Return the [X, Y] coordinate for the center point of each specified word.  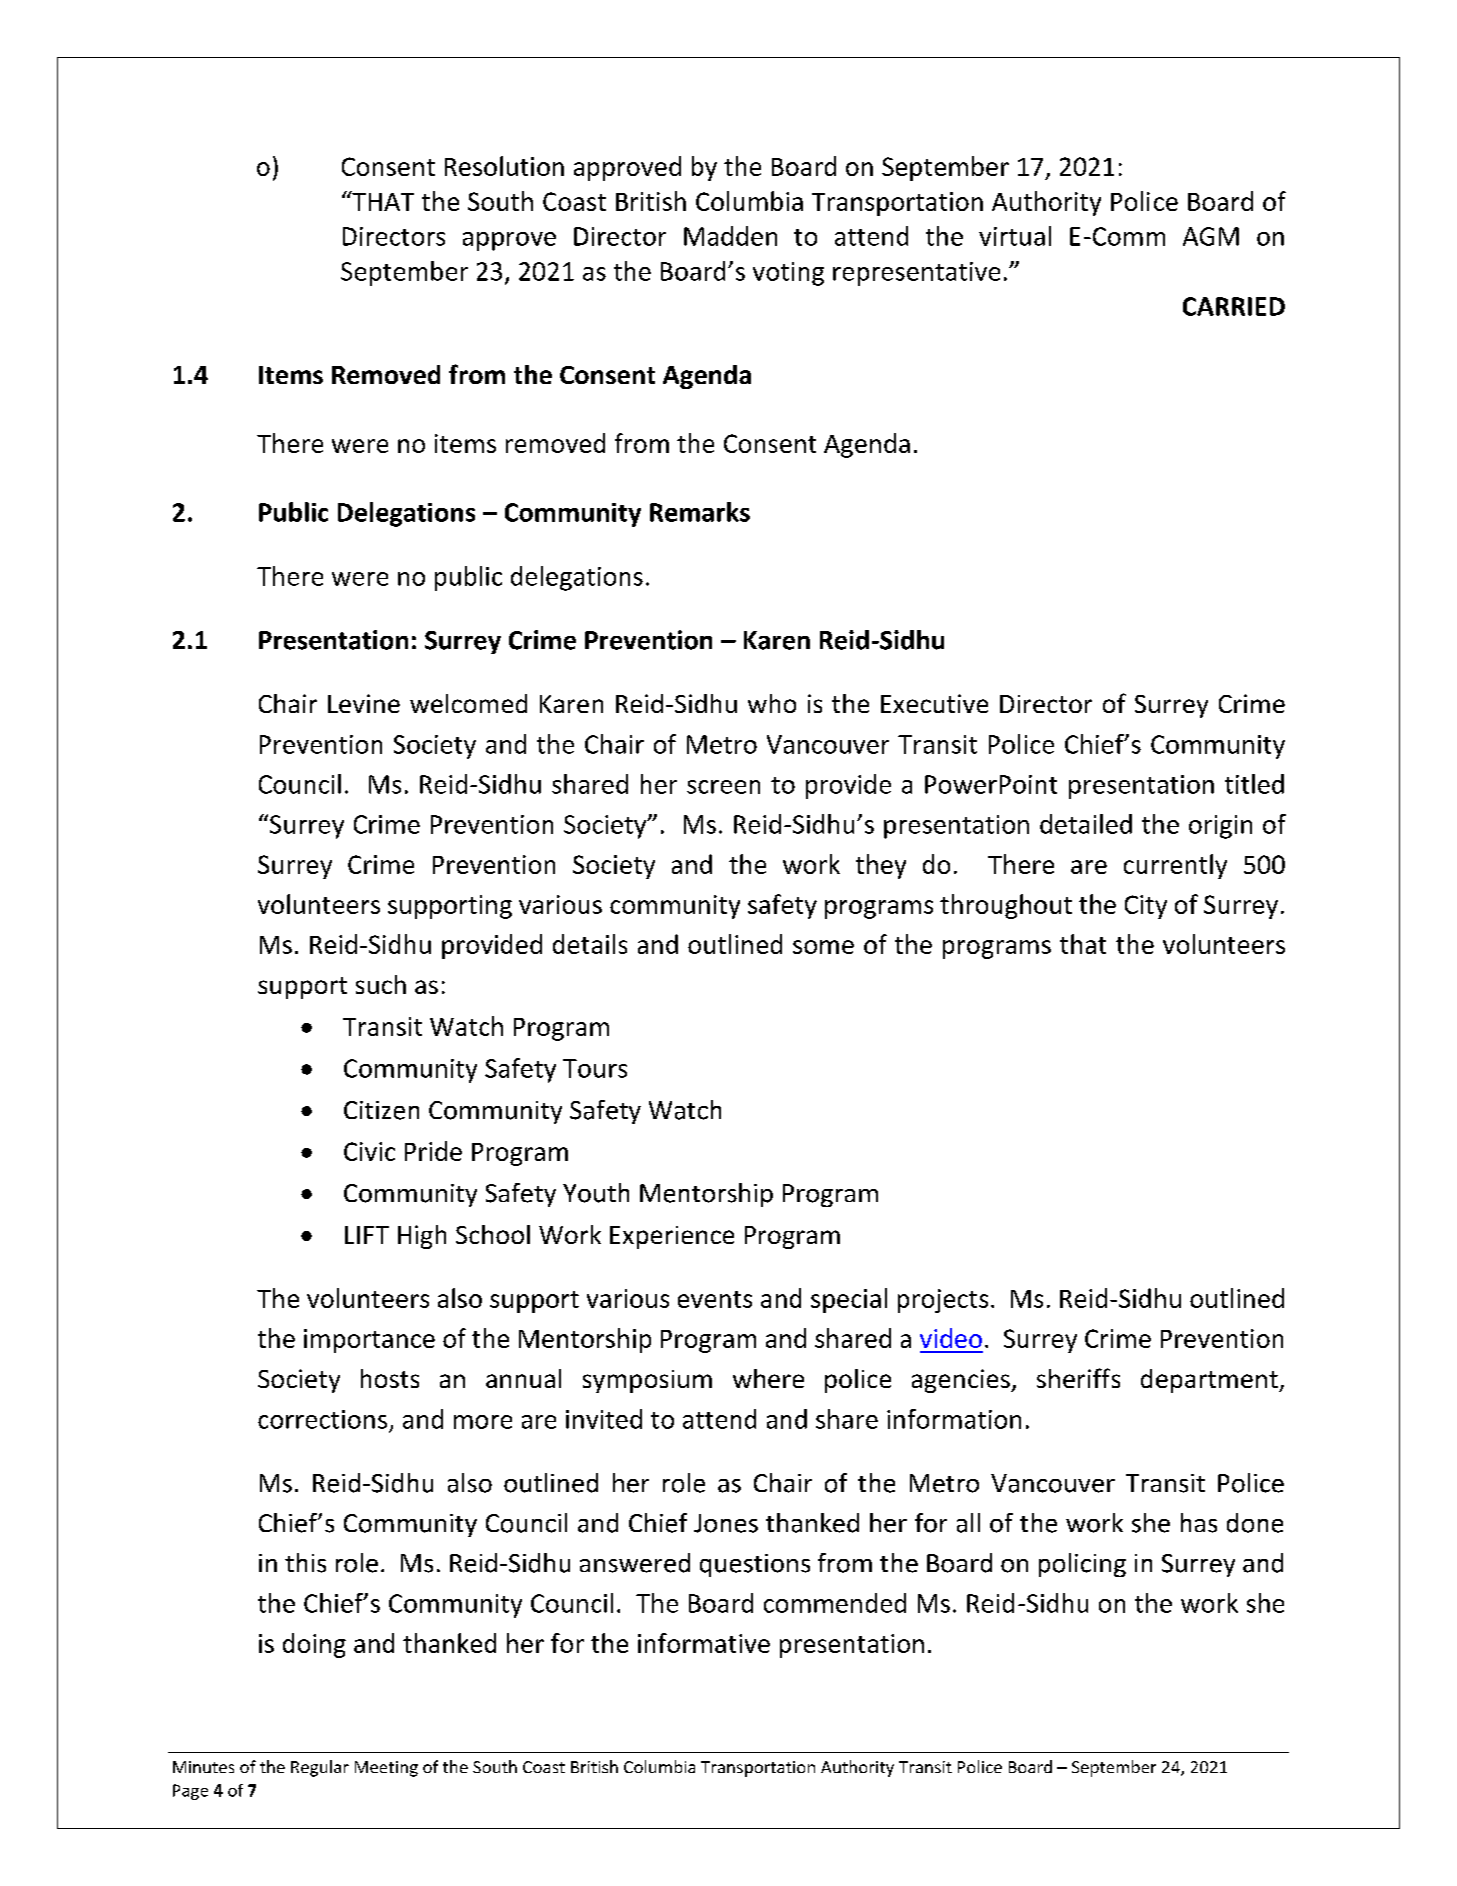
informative [704, 1643]
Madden [730, 236]
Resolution [504, 166]
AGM [1211, 236]
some [823, 947]
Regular [320, 1768]
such [381, 984]
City [1146, 907]
